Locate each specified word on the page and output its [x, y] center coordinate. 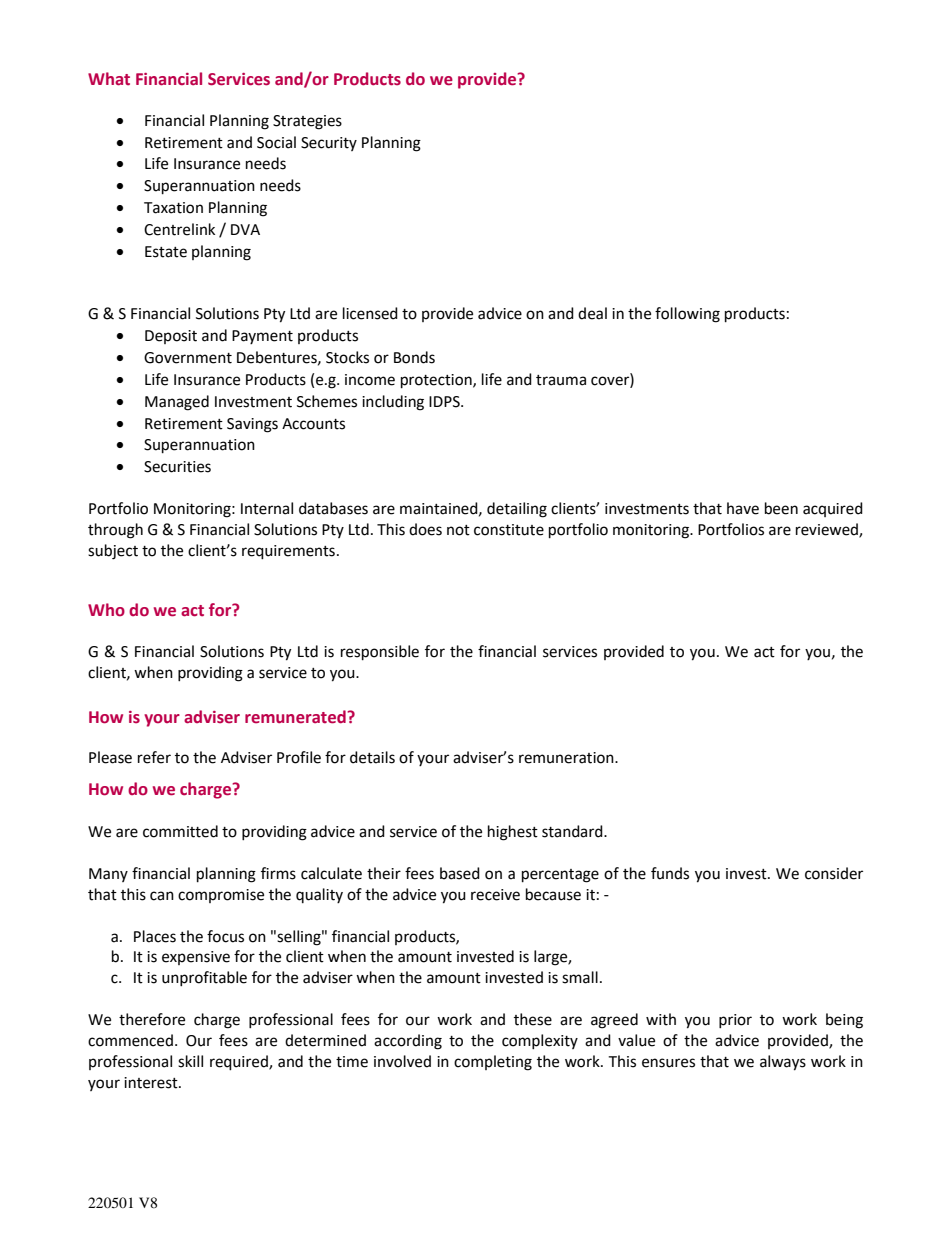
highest [513, 833]
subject [113, 552]
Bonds [414, 357]
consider [834, 873]
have [743, 508]
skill [190, 1061]
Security [329, 144]
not [458, 530]
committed [180, 831]
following [687, 315]
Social [276, 142]
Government [188, 358]
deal [592, 313]
